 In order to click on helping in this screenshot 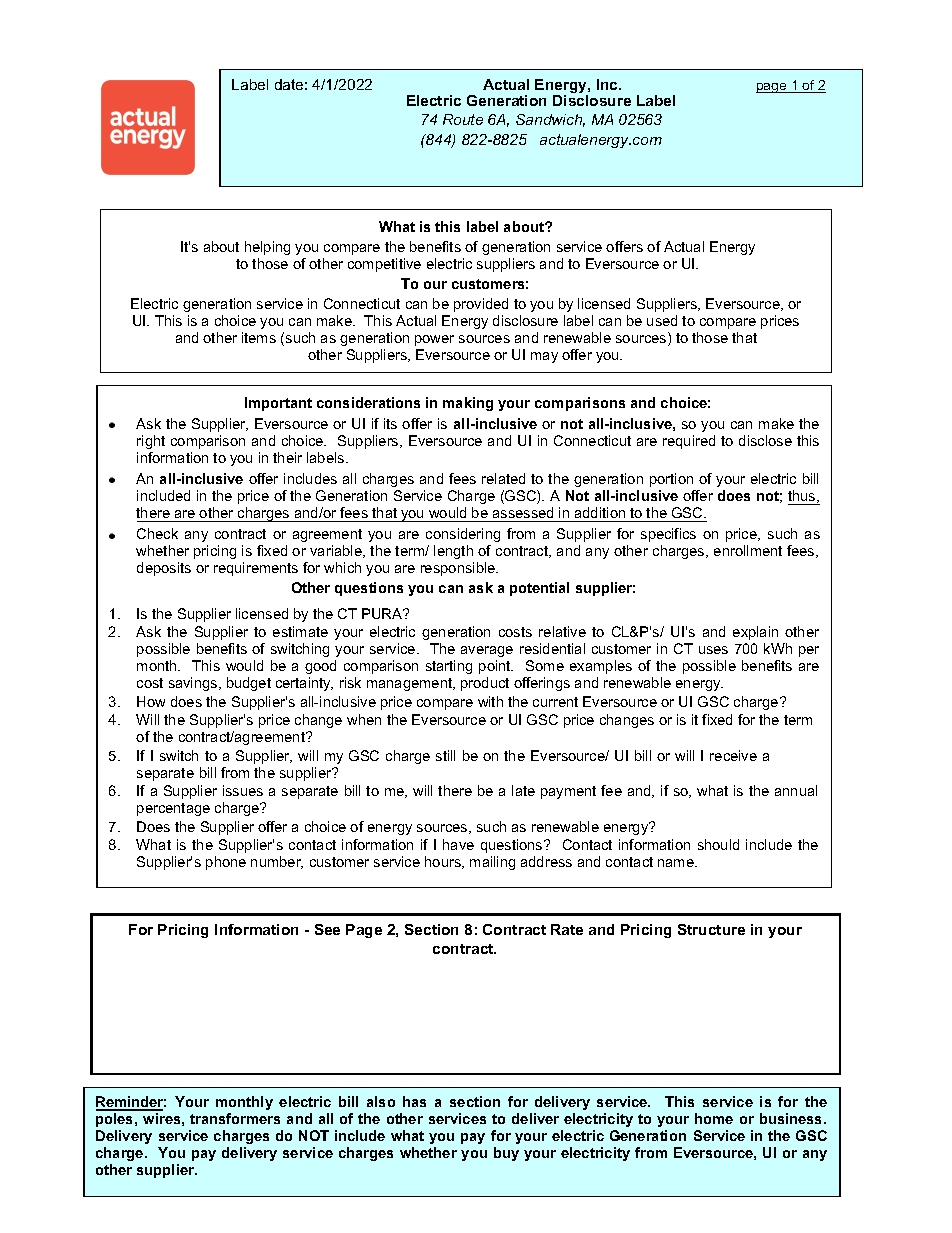, I will do `click(267, 248)`.
